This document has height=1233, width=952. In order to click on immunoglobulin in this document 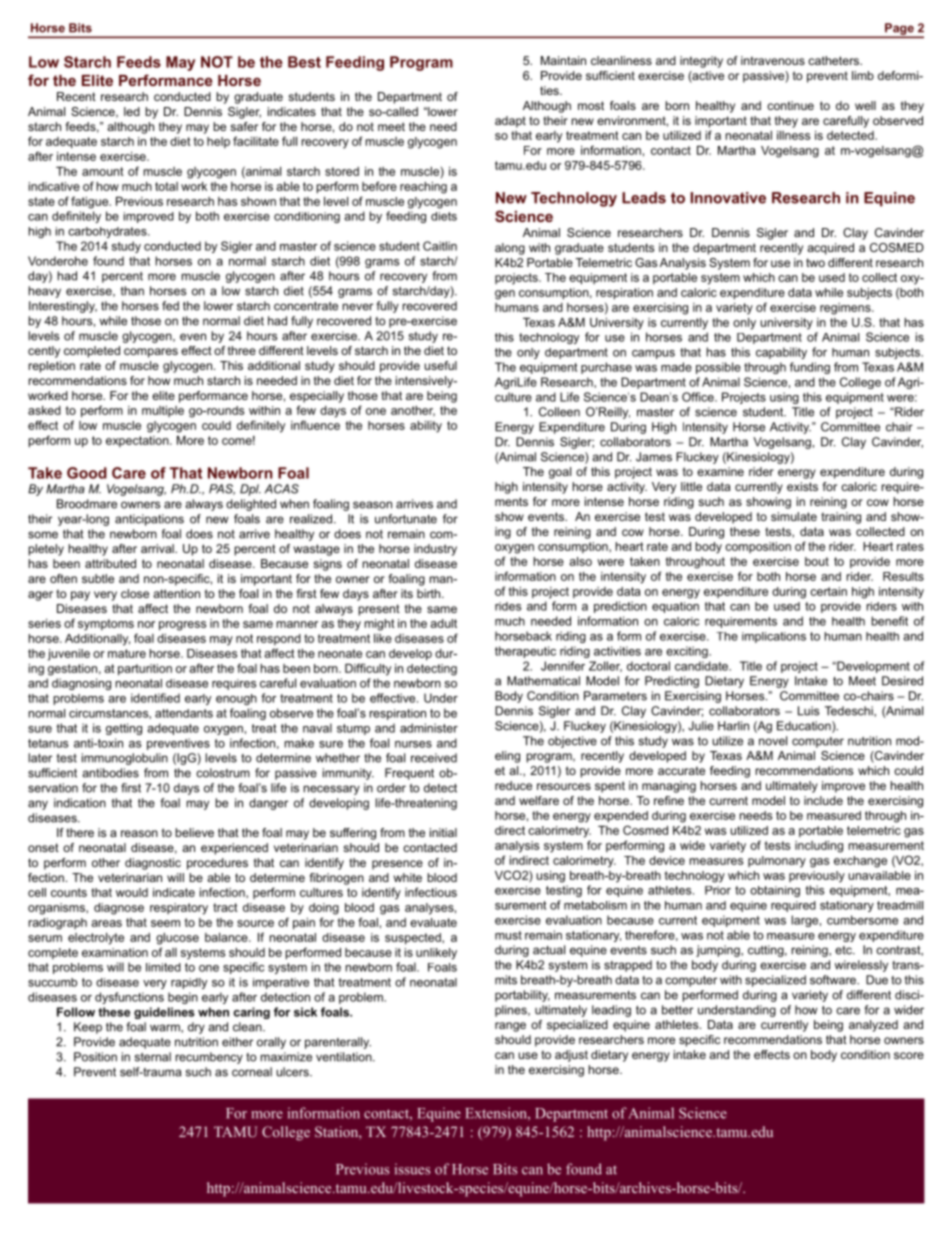, I will do `click(125, 759)`.
